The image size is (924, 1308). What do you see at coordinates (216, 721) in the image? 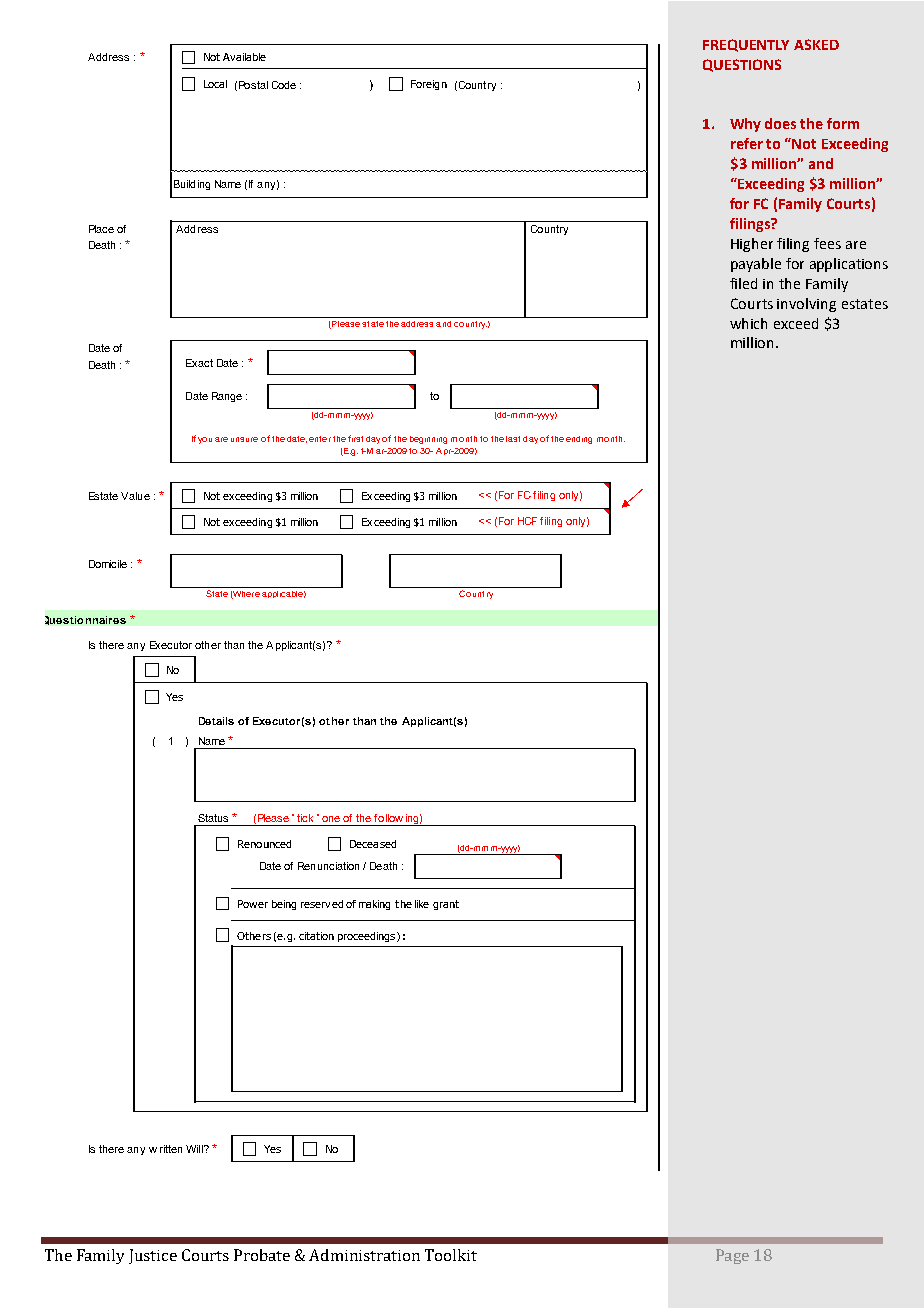
I see `Details` at bounding box center [216, 721].
